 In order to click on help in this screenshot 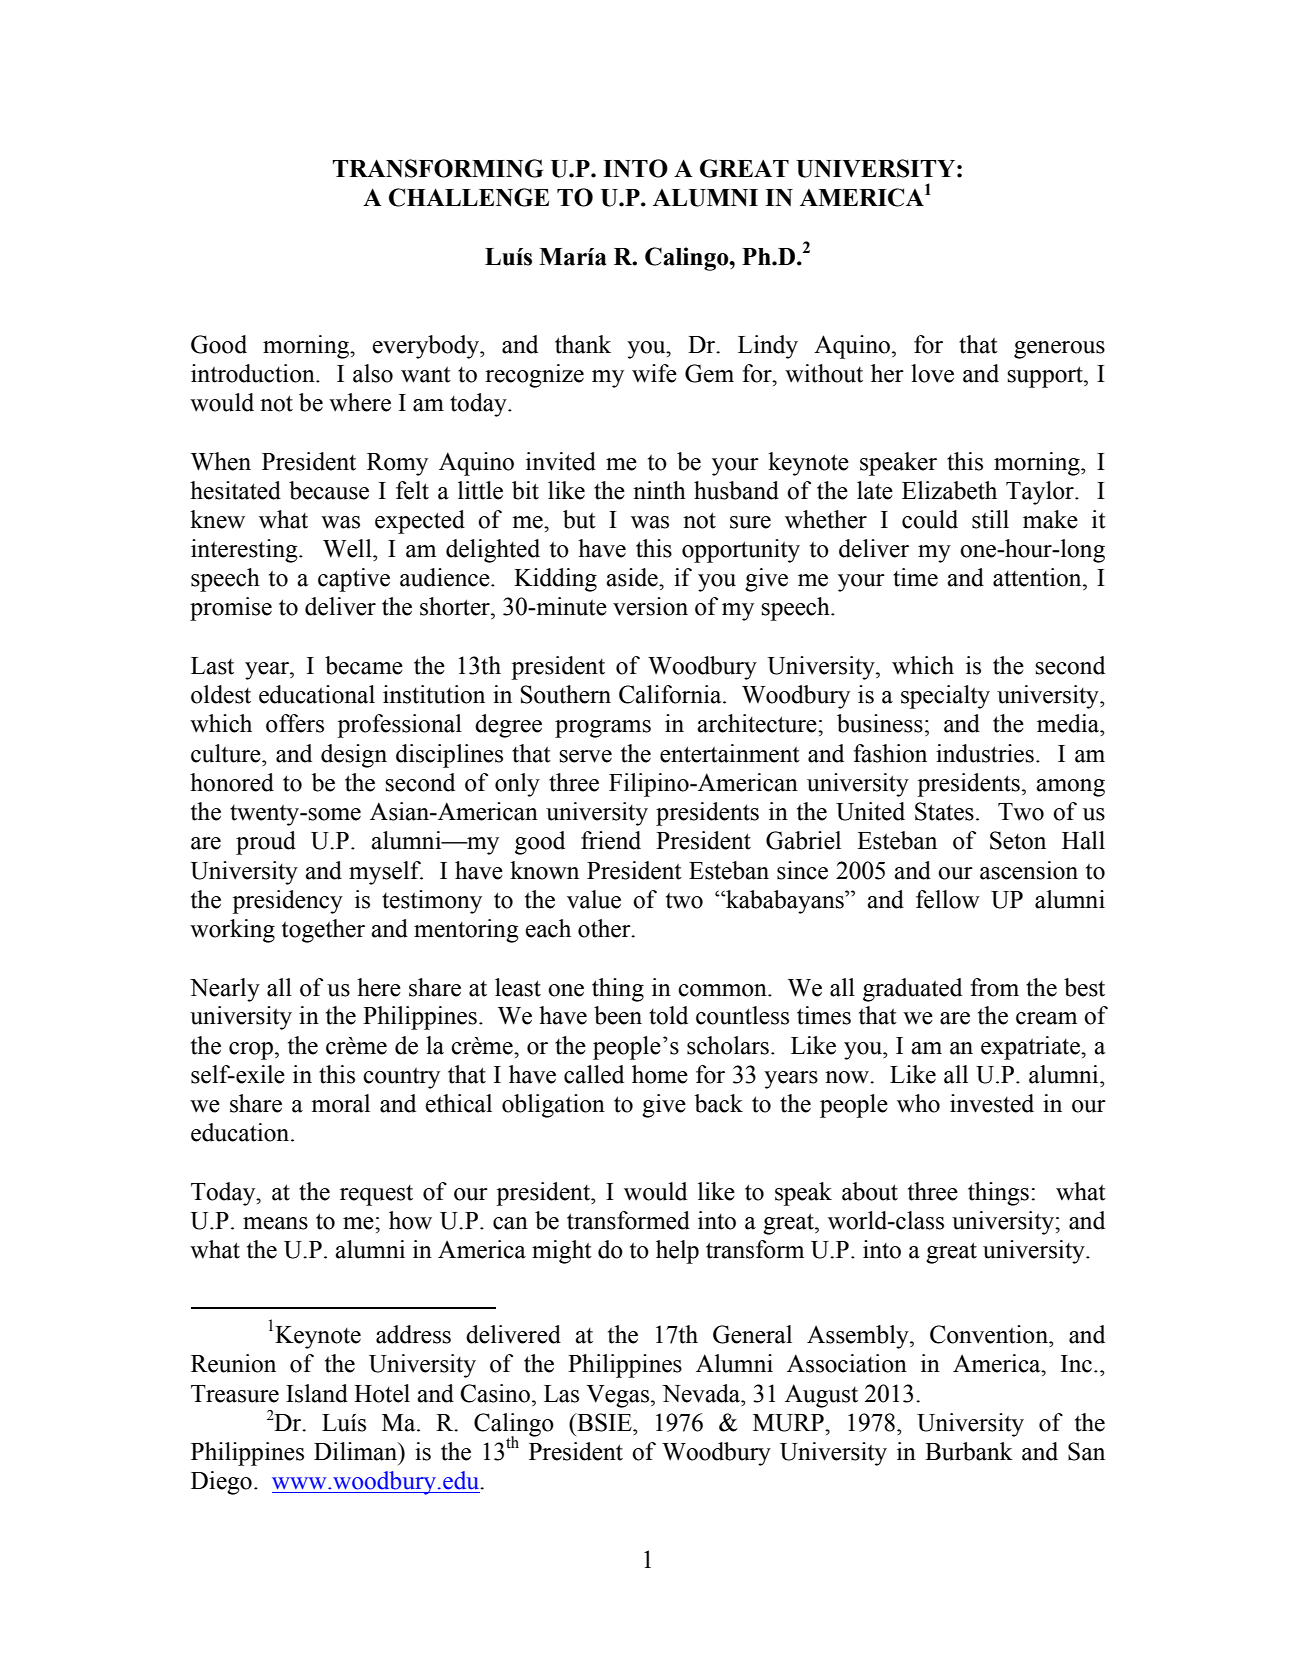, I will do `click(677, 1252)`.
